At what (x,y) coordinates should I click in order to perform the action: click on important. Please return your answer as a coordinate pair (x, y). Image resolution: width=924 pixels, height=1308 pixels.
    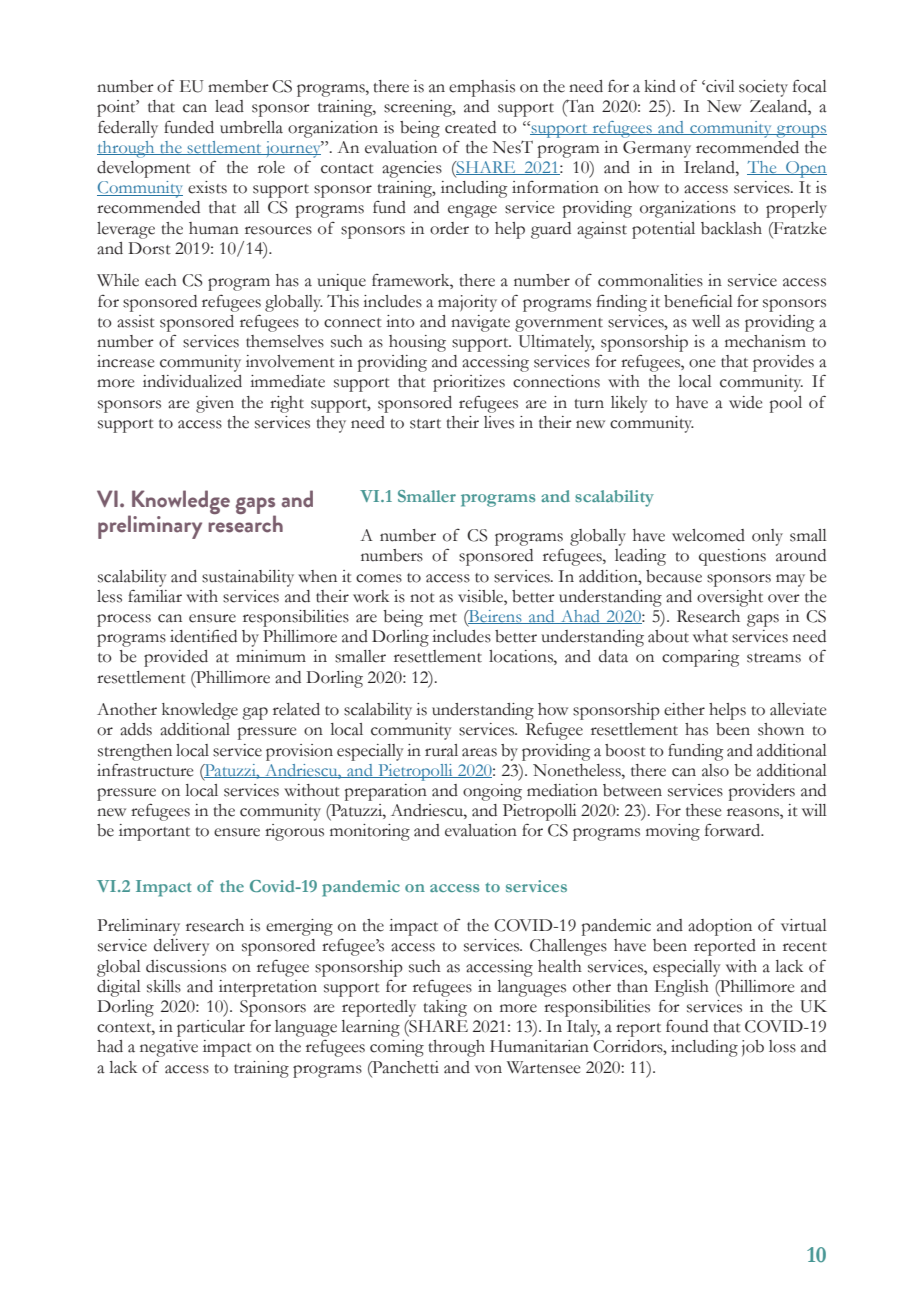
    Looking at the image, I should click on (154, 832).
